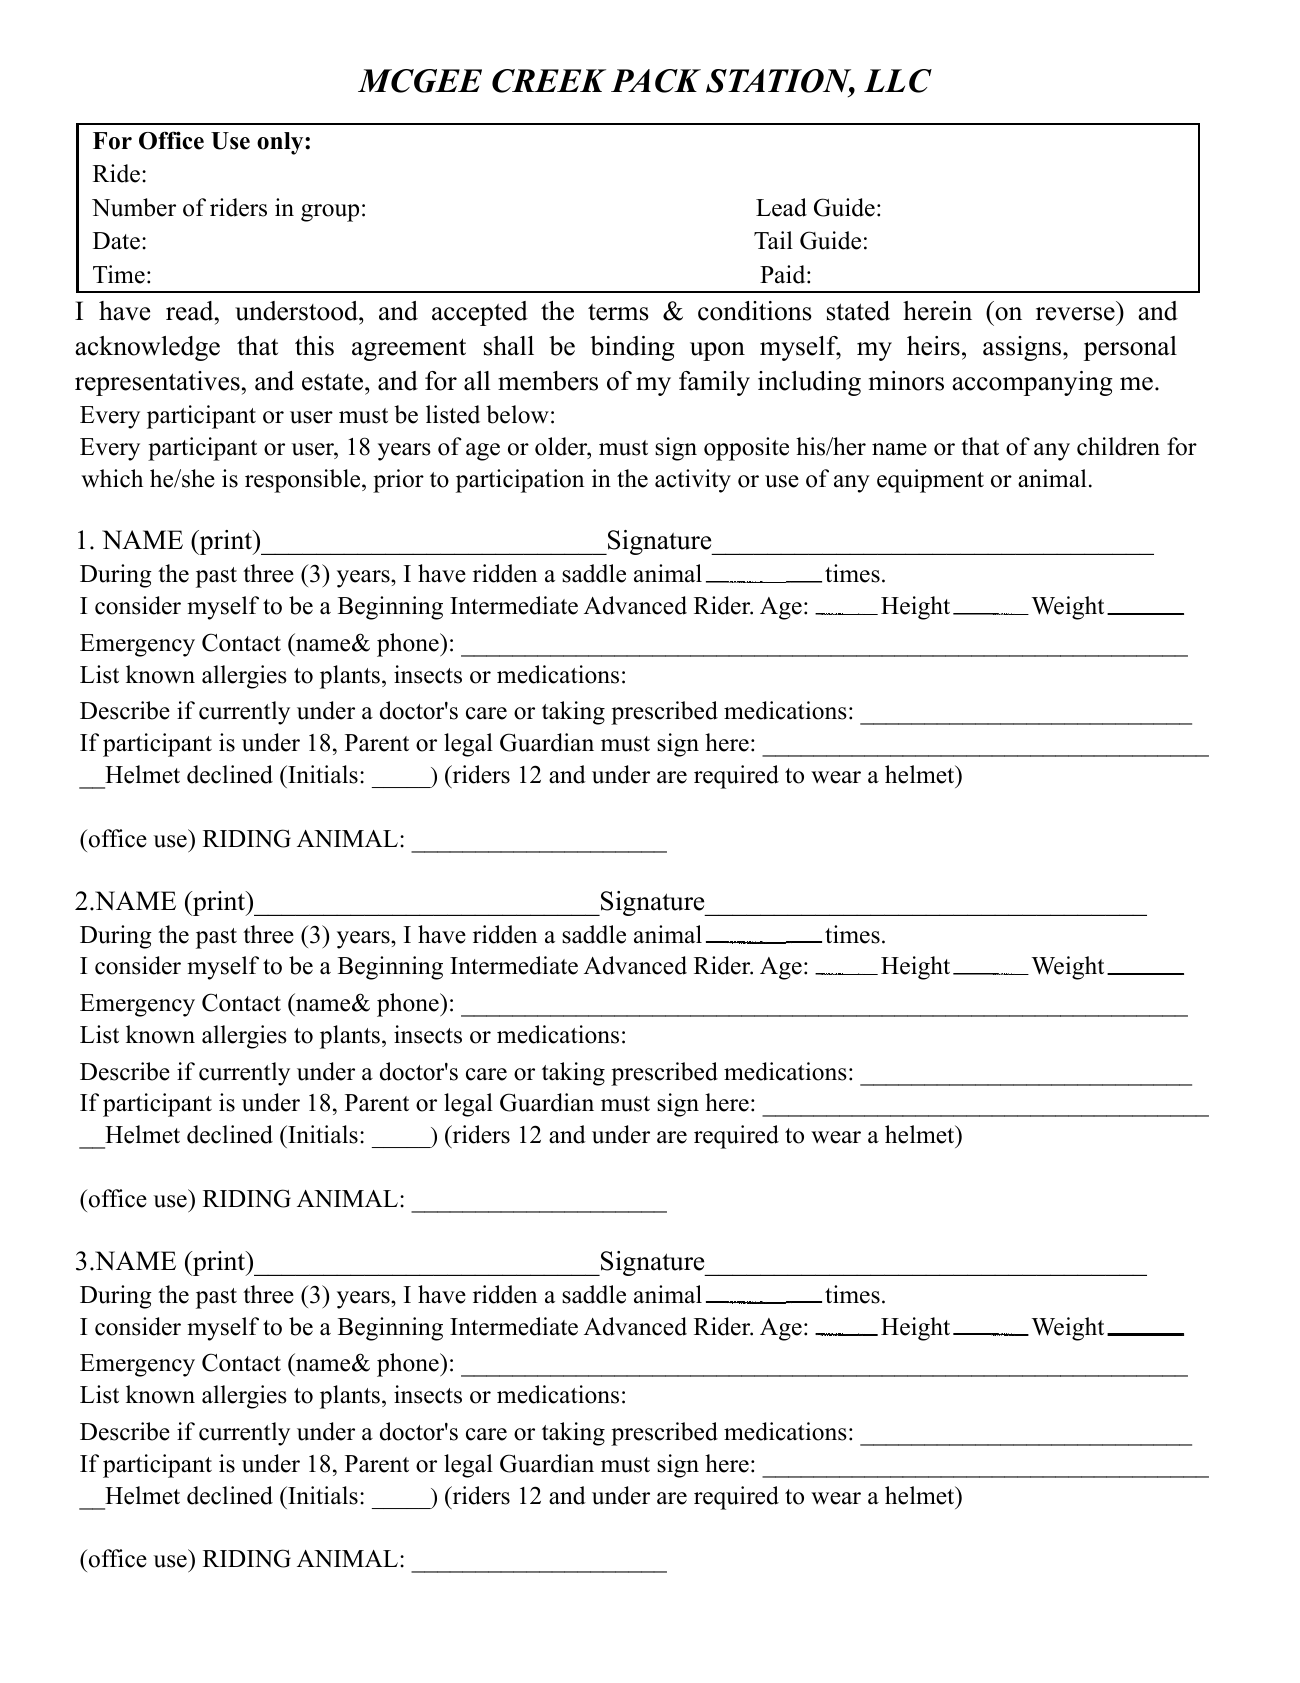  I want to click on terms, so click(618, 312).
